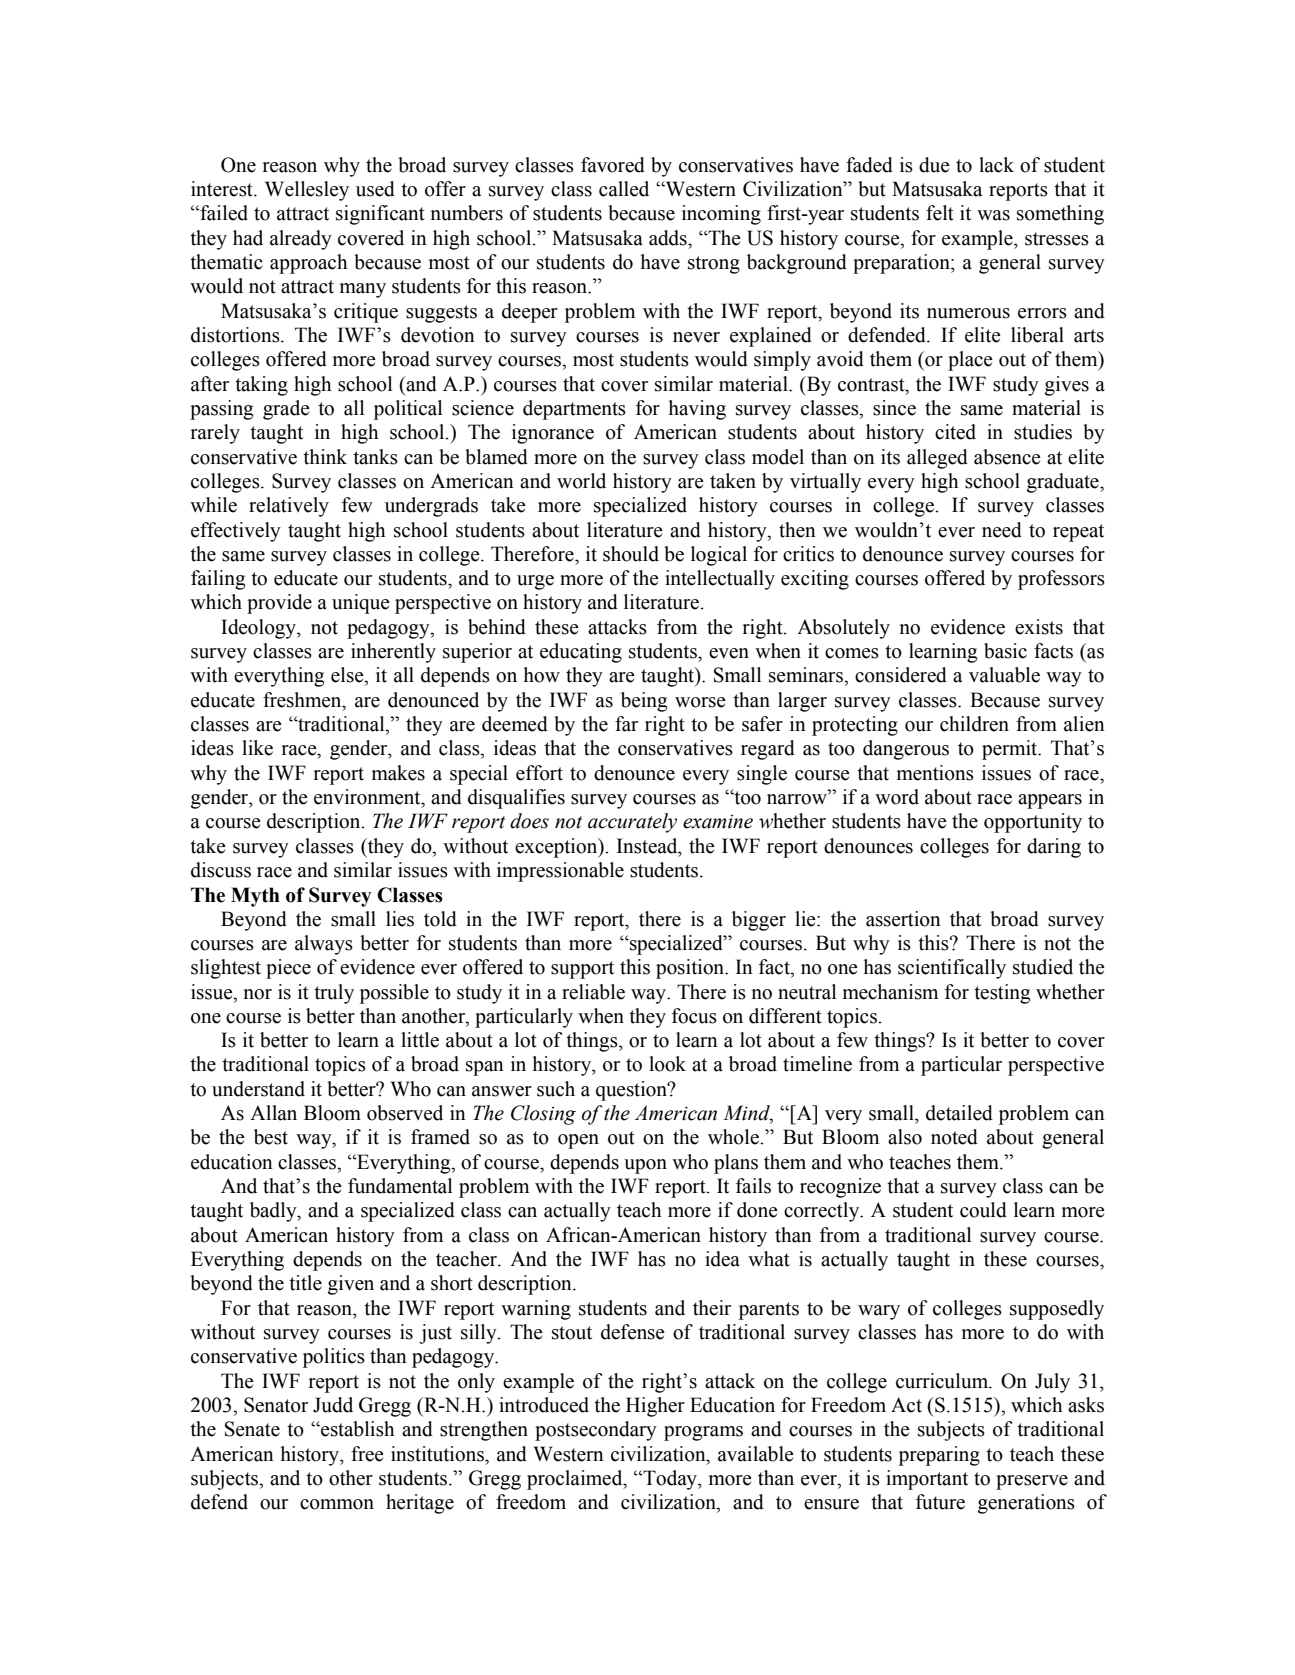 This page has height=1675, width=1295. Describe the element at coordinates (993, 215) in the page. I see `was` at that location.
